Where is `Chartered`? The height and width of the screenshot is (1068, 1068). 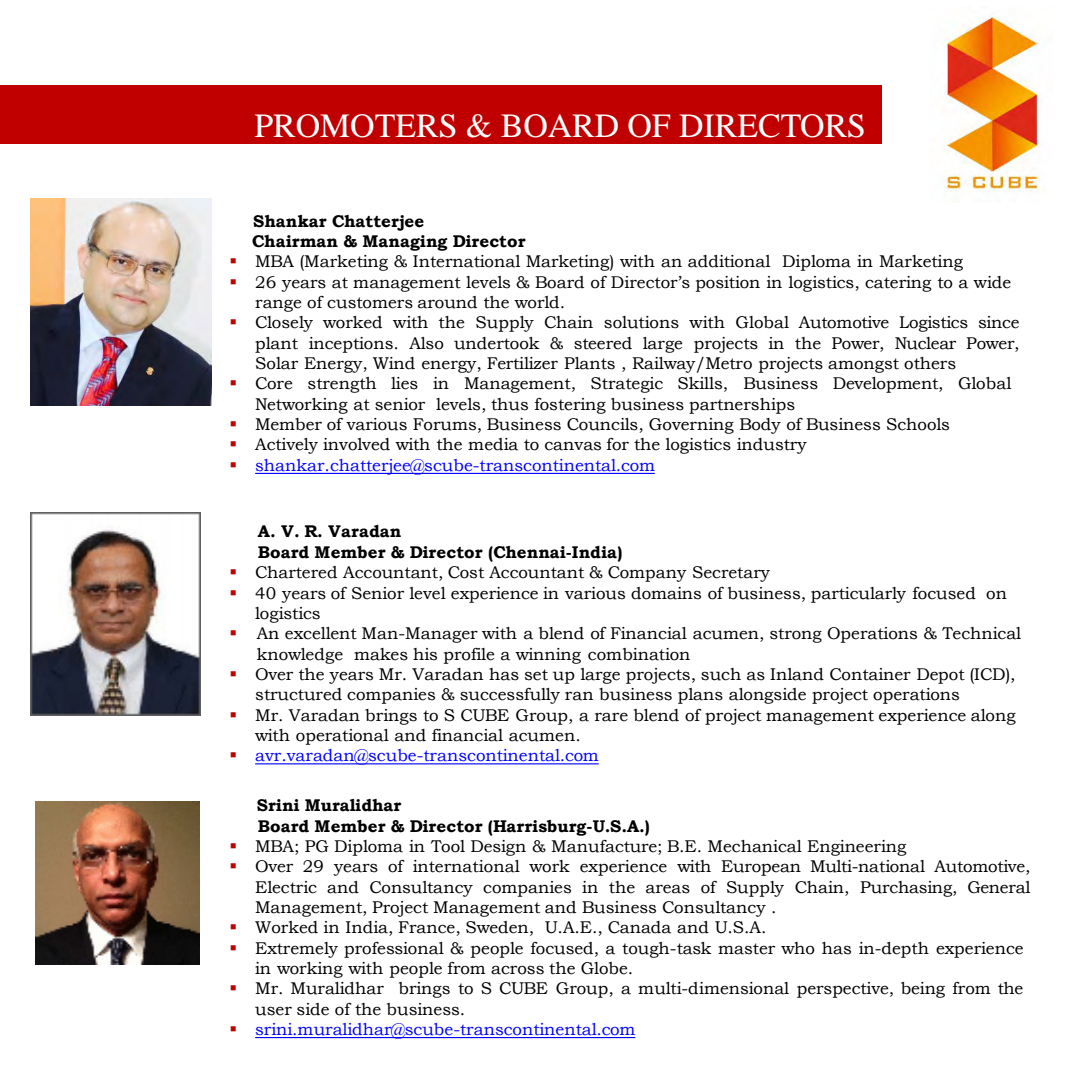 Chartered is located at coordinates (296, 572).
